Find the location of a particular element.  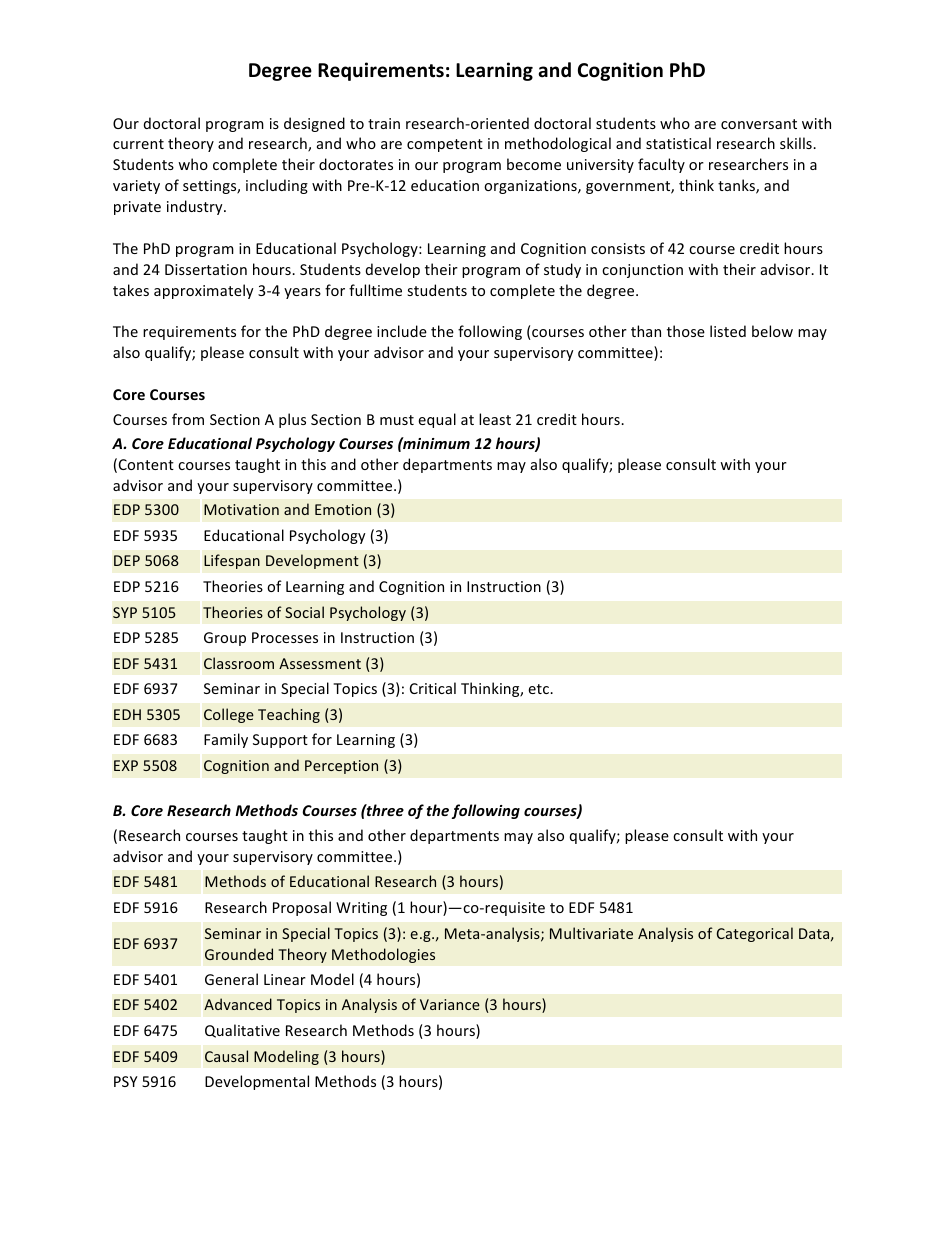

competent is located at coordinates (445, 145).
